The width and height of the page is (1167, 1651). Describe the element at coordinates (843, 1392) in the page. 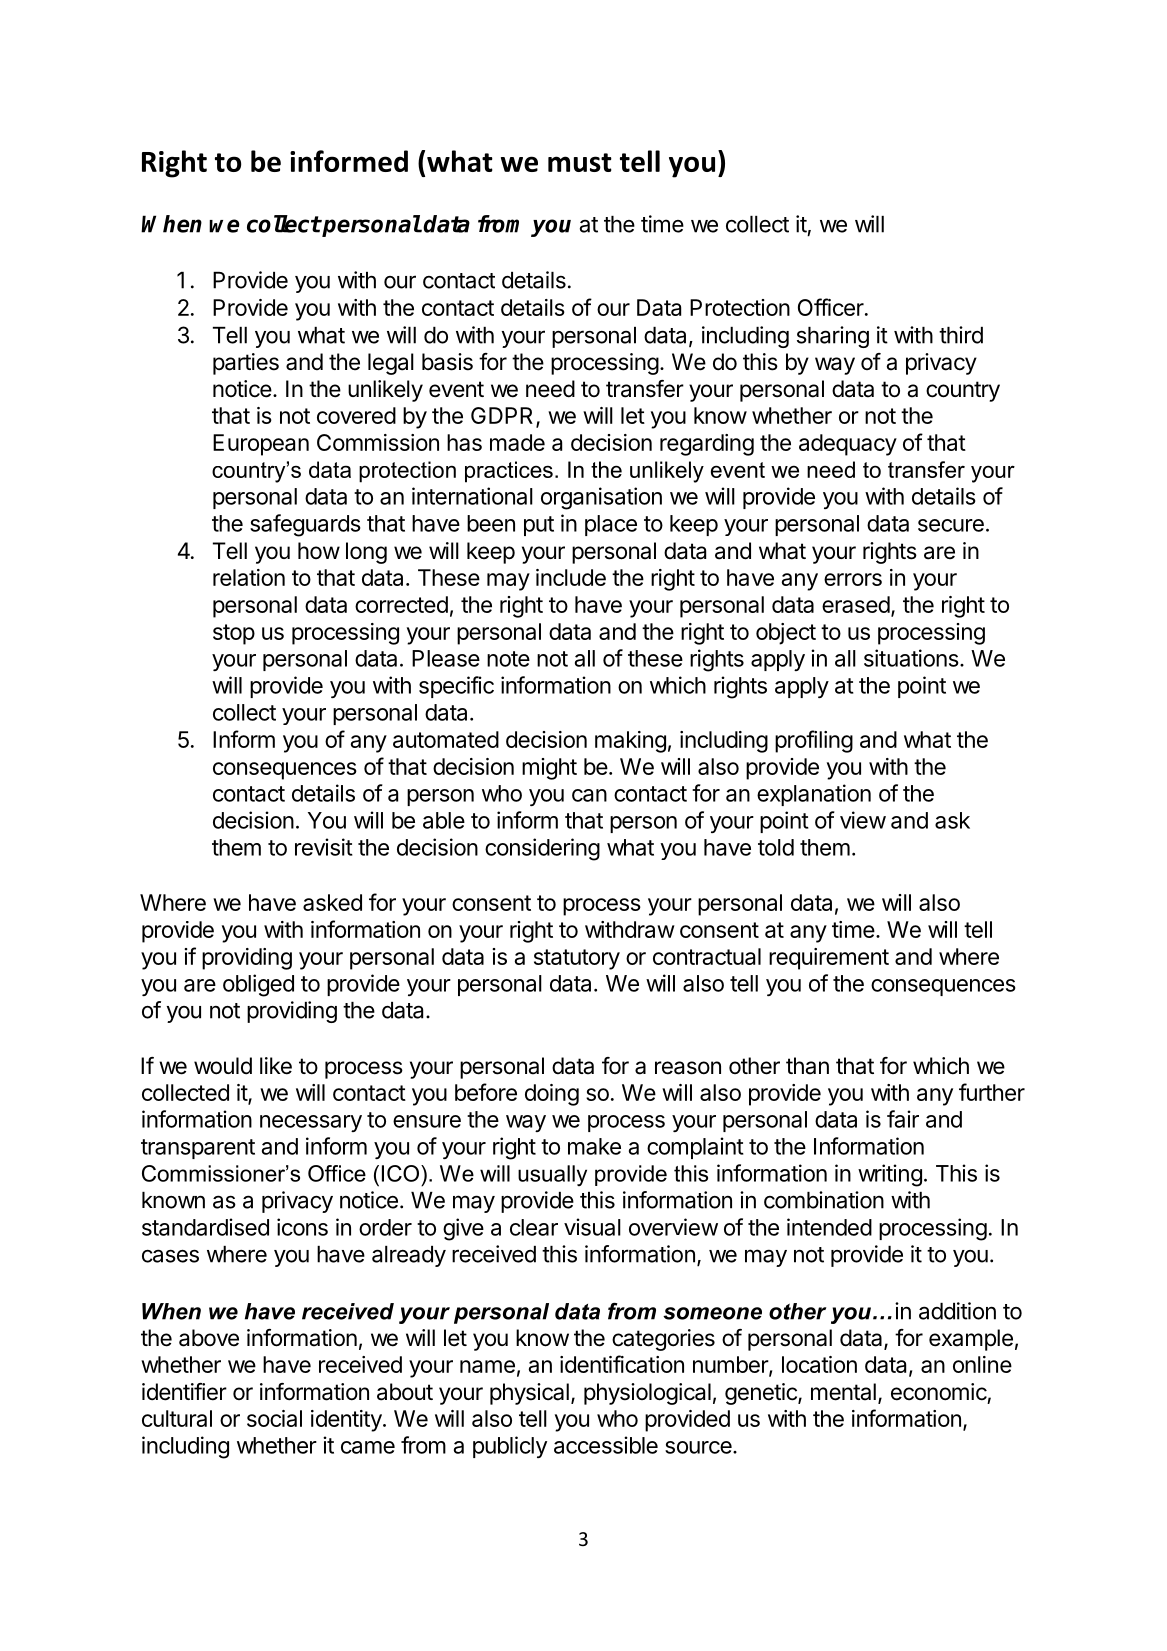

I see `mental` at that location.
